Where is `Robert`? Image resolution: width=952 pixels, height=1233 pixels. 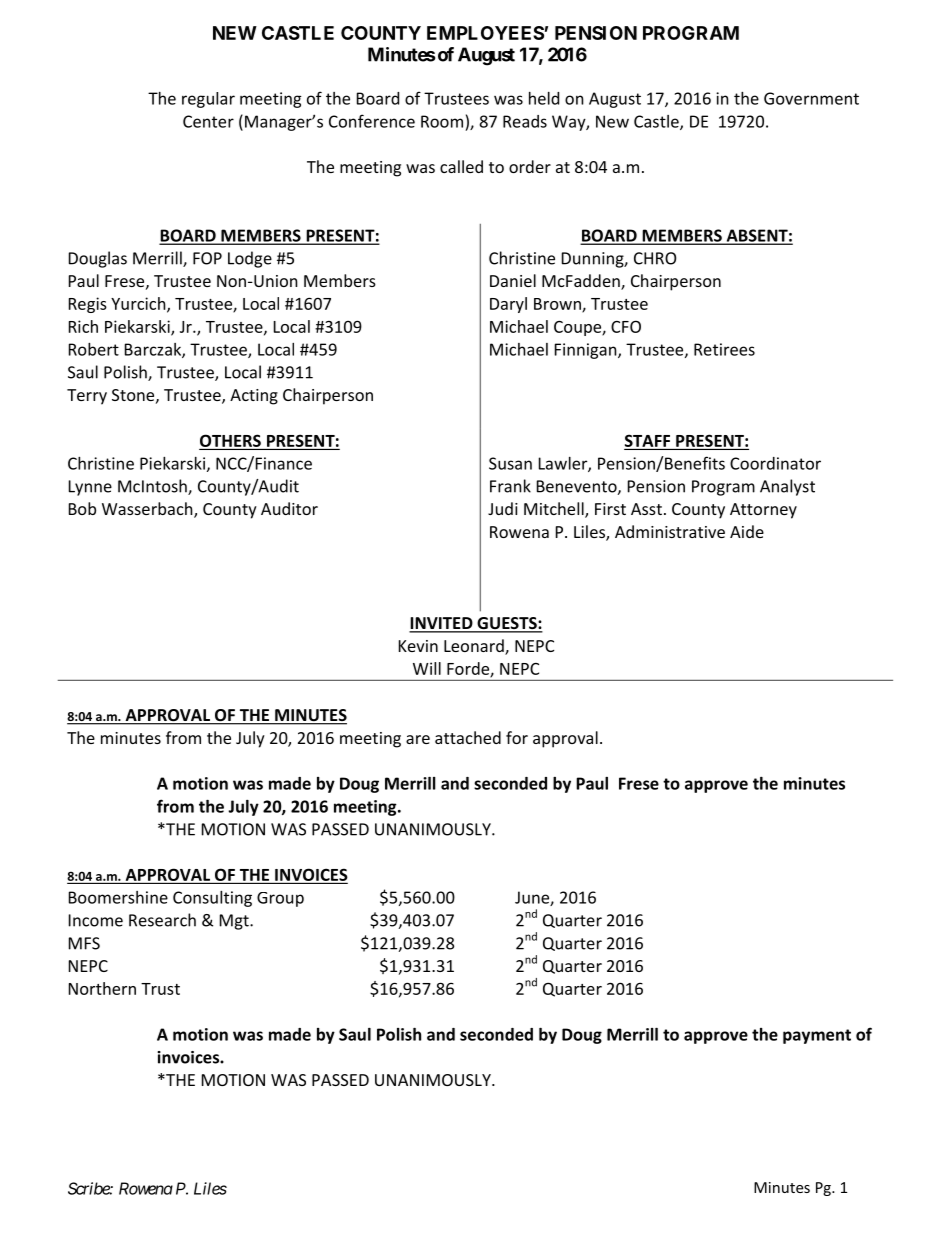
Robert is located at coordinates (94, 349).
